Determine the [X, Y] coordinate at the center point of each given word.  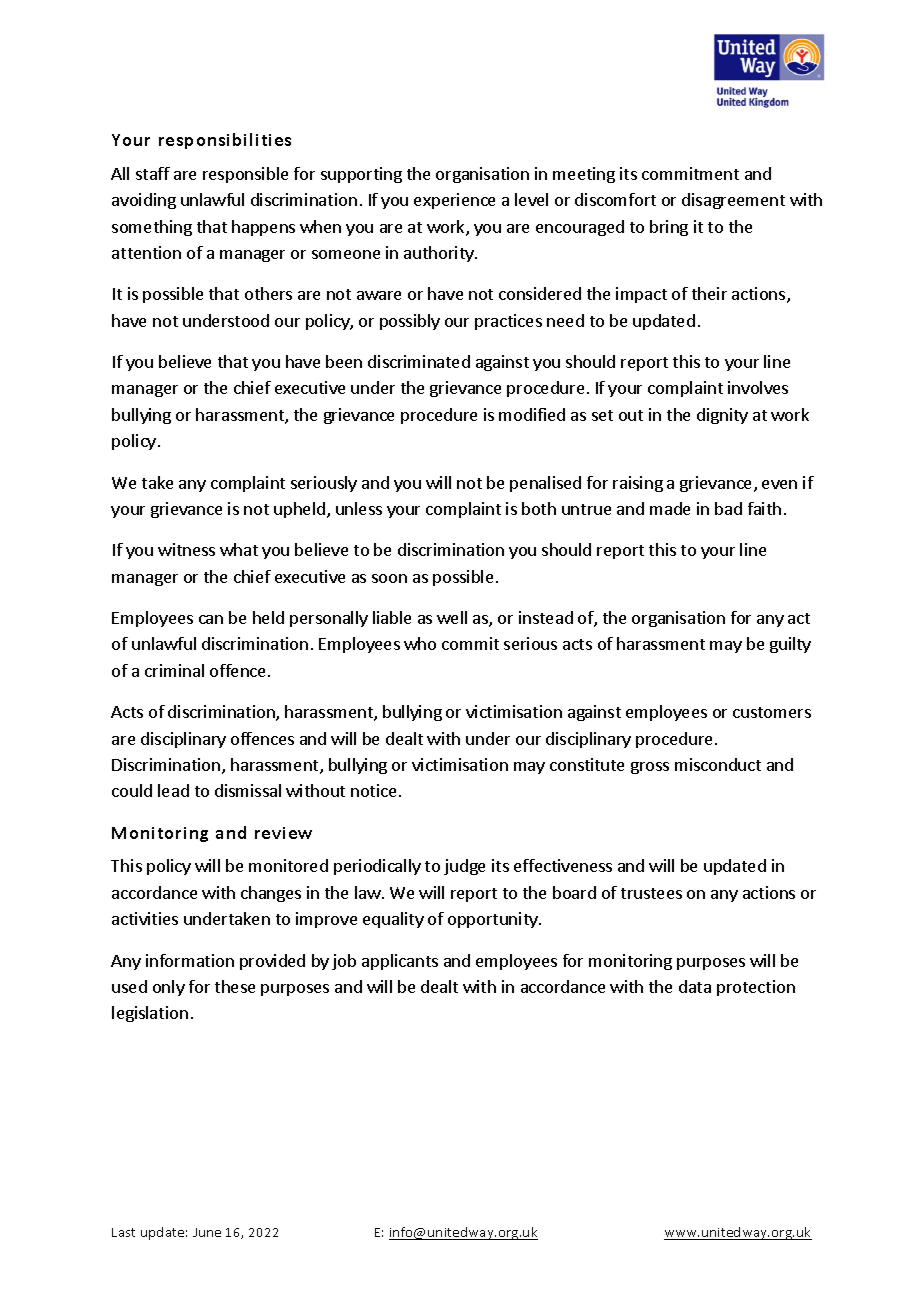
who [420, 643]
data [695, 986]
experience [454, 201]
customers [772, 712]
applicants [400, 962]
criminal [174, 670]
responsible [245, 175]
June [207, 1232]
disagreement [733, 201]
